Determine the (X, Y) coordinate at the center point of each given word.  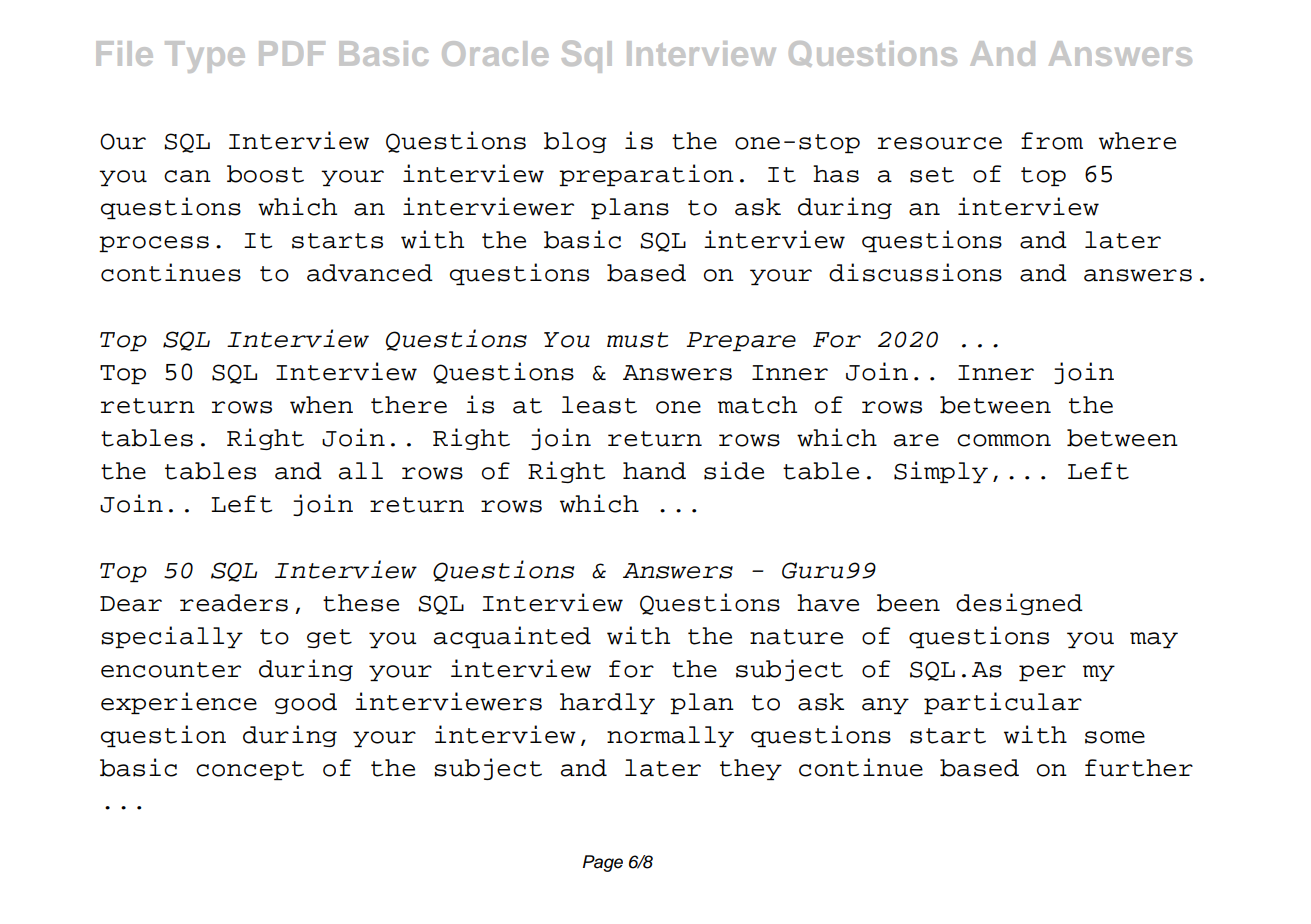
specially (172, 637)
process (154, 244)
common (1004, 440)
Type (205, 57)
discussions (915, 272)
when (321, 405)
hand (654, 471)
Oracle (495, 53)
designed (1019, 604)
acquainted (512, 637)
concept (250, 770)
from (1052, 141)
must (637, 340)
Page (603, 863)
